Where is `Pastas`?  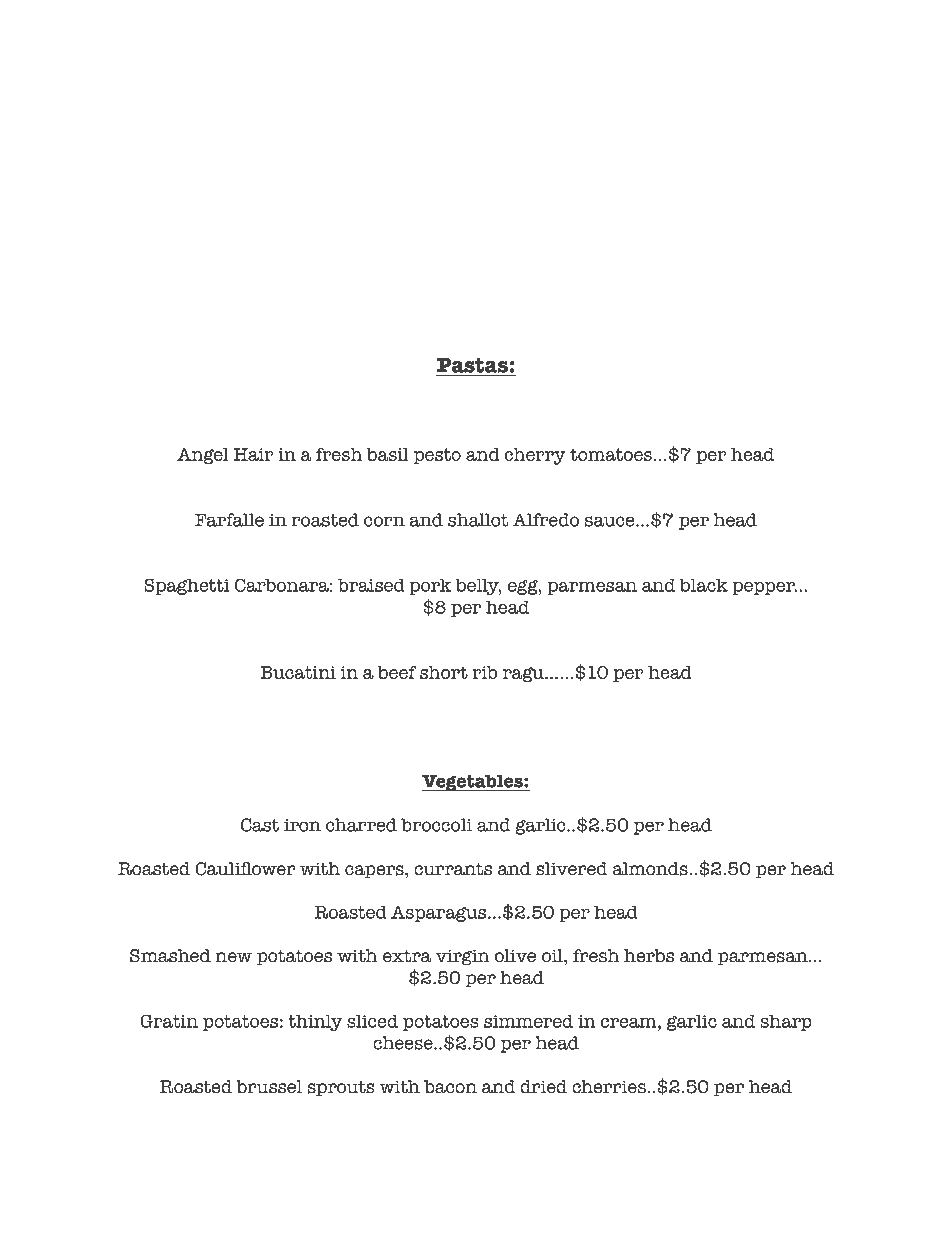
Pastas is located at coordinates (472, 365).
